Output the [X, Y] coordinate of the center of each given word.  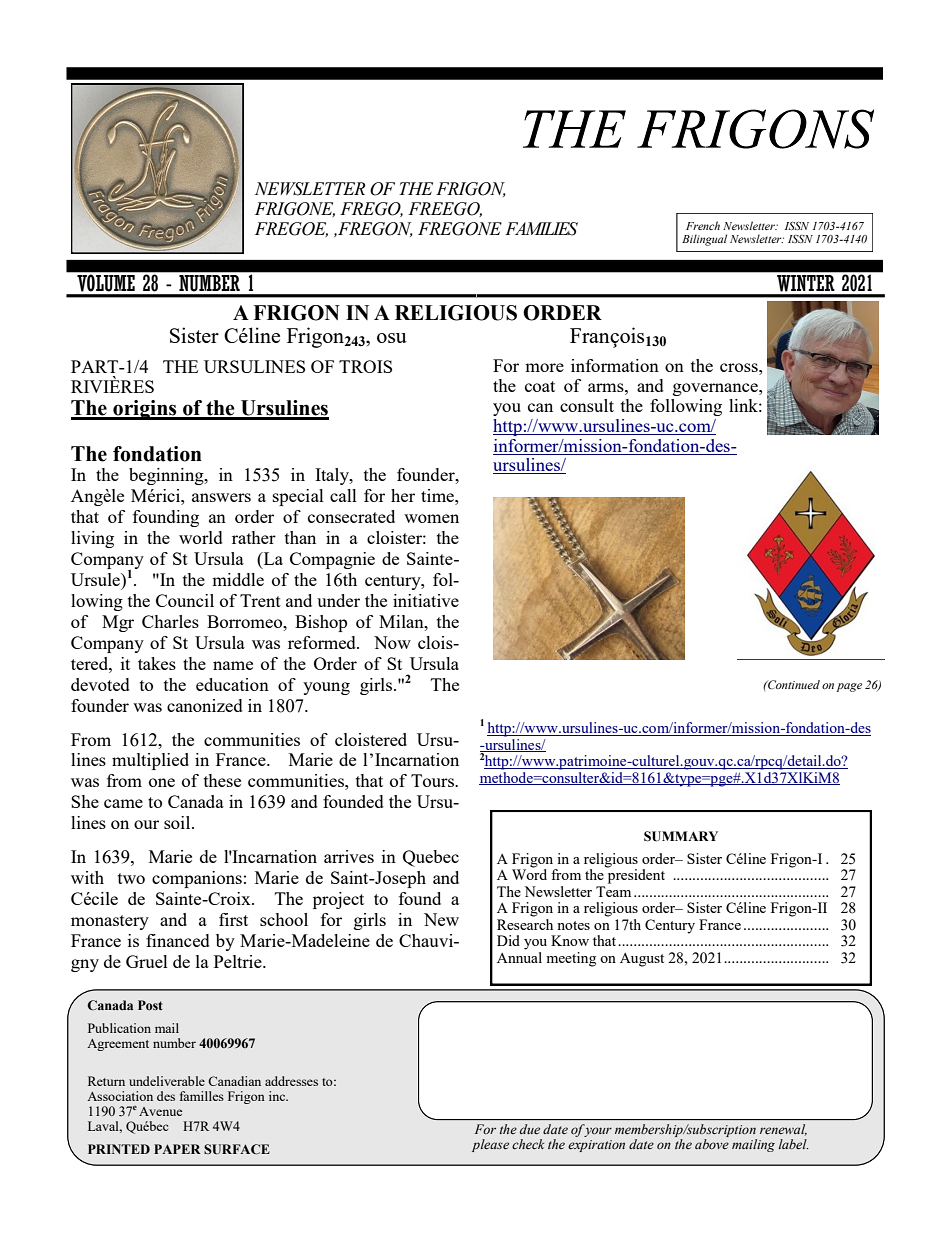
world [201, 537]
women [431, 518]
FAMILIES [541, 229]
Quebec [431, 858]
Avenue [160, 1111]
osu [392, 338]
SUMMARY [681, 836]
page [849, 687]
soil [178, 822]
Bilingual [704, 240]
